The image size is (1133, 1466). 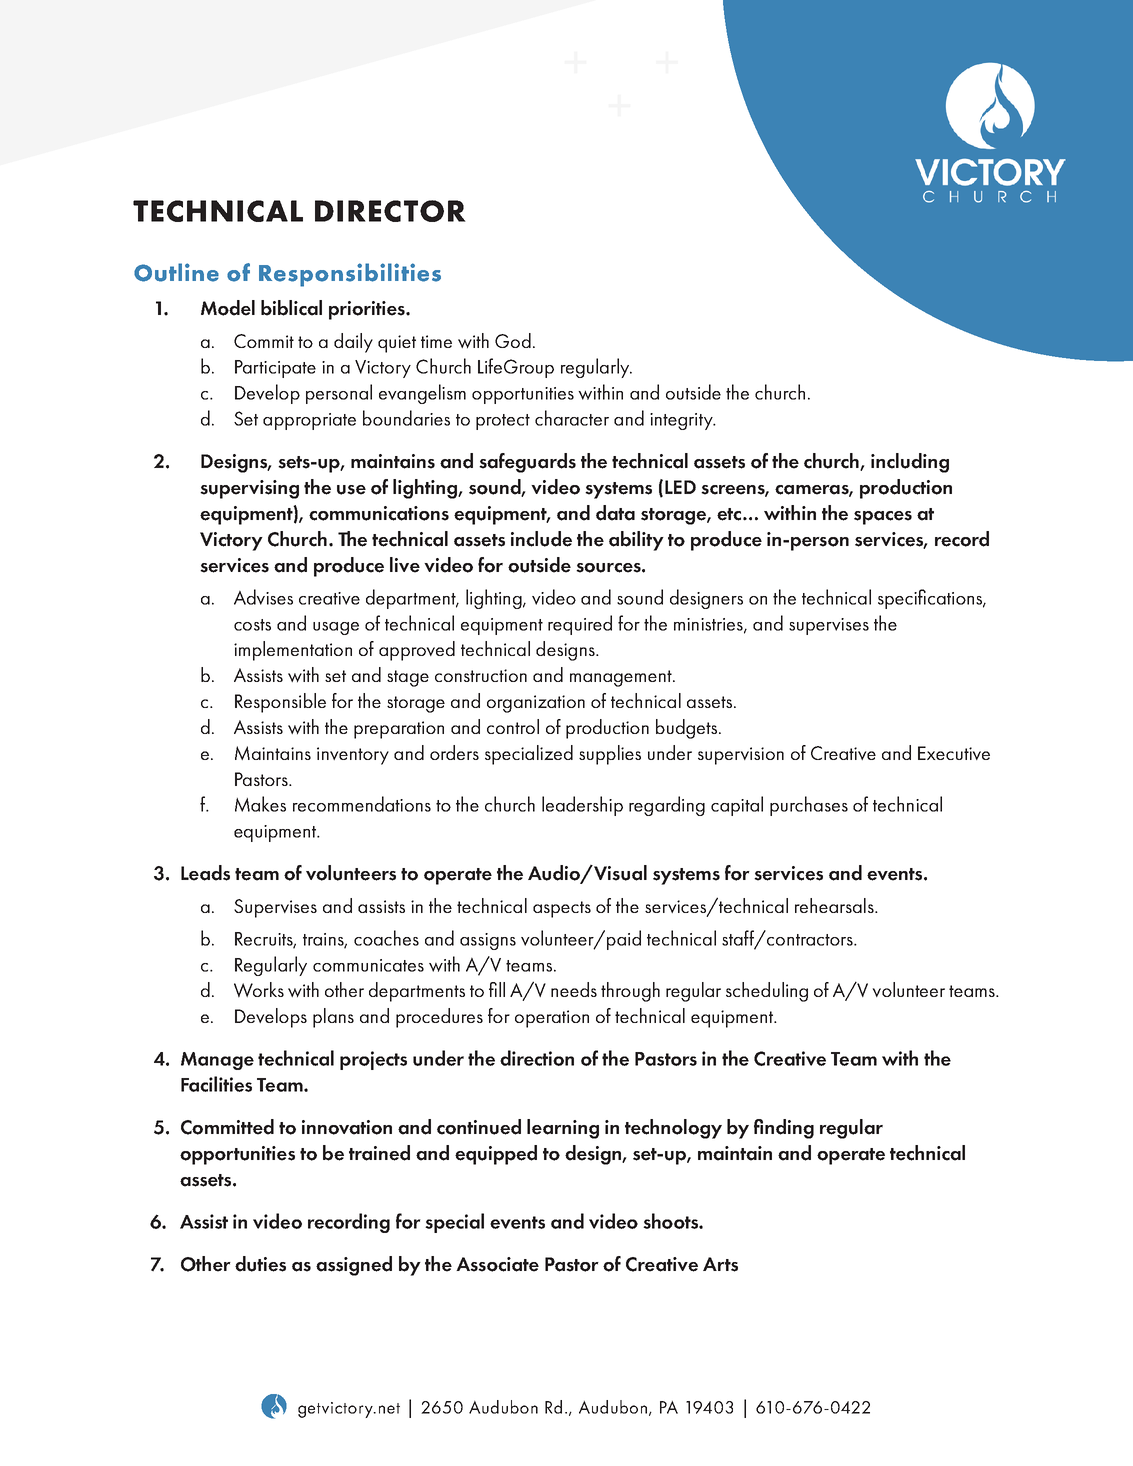 I want to click on plans, so click(x=333, y=1018).
